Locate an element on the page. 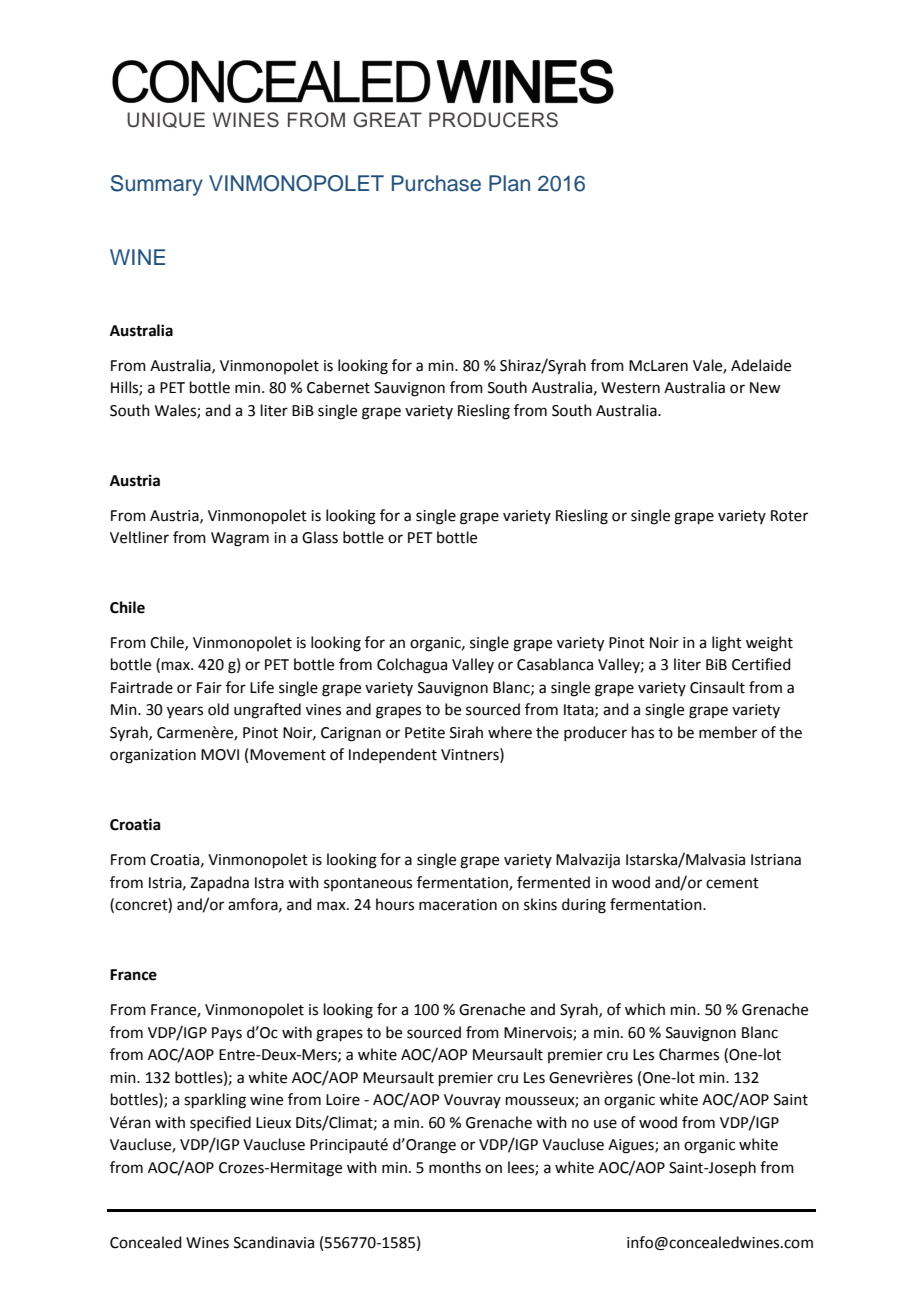 The width and height of the image is (924, 1308). maceration is located at coordinates (458, 905).
